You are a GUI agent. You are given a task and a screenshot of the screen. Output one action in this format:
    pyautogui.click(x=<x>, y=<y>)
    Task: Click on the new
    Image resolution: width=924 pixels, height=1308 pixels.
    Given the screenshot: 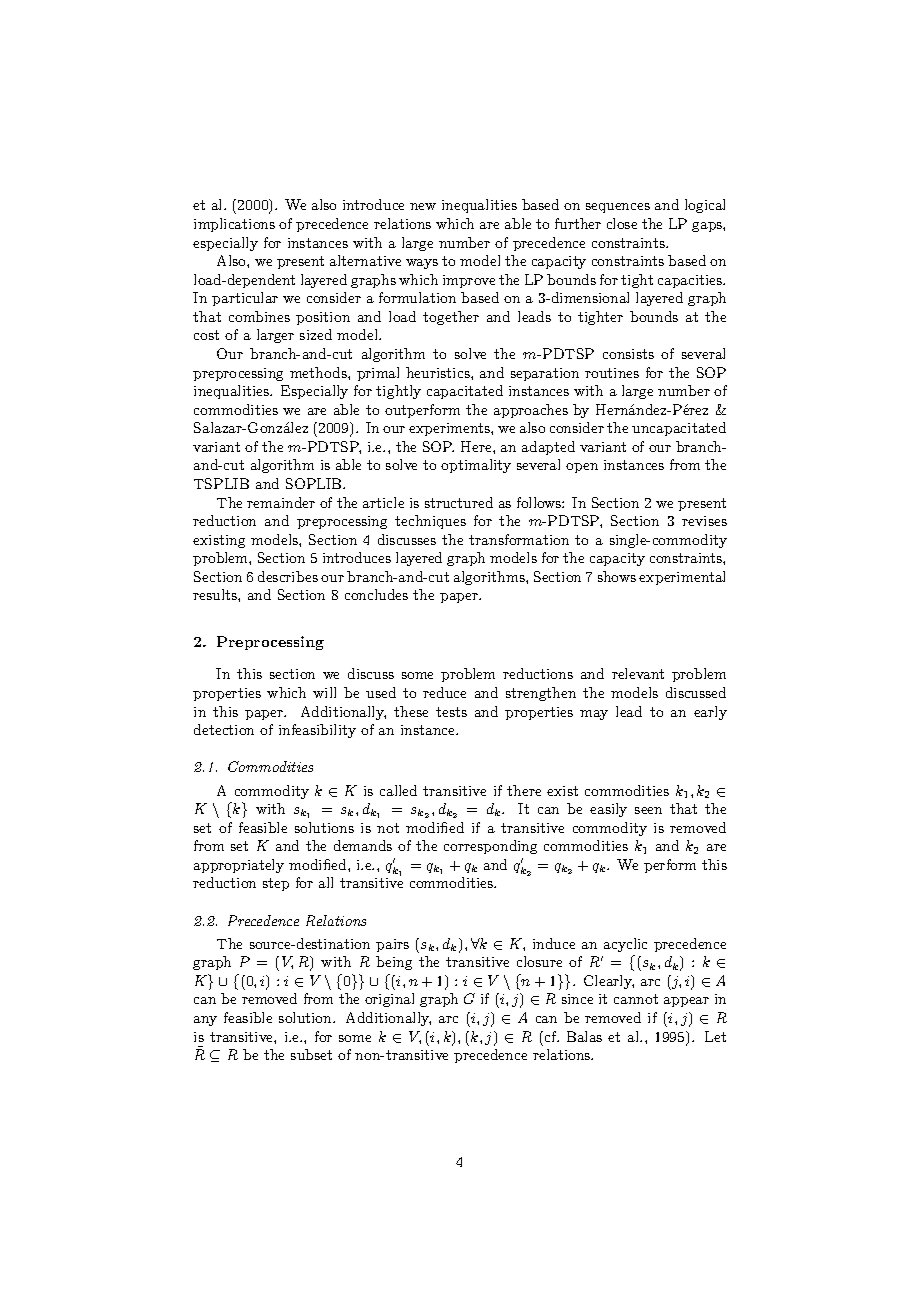 What is the action you would take?
    pyautogui.click(x=423, y=206)
